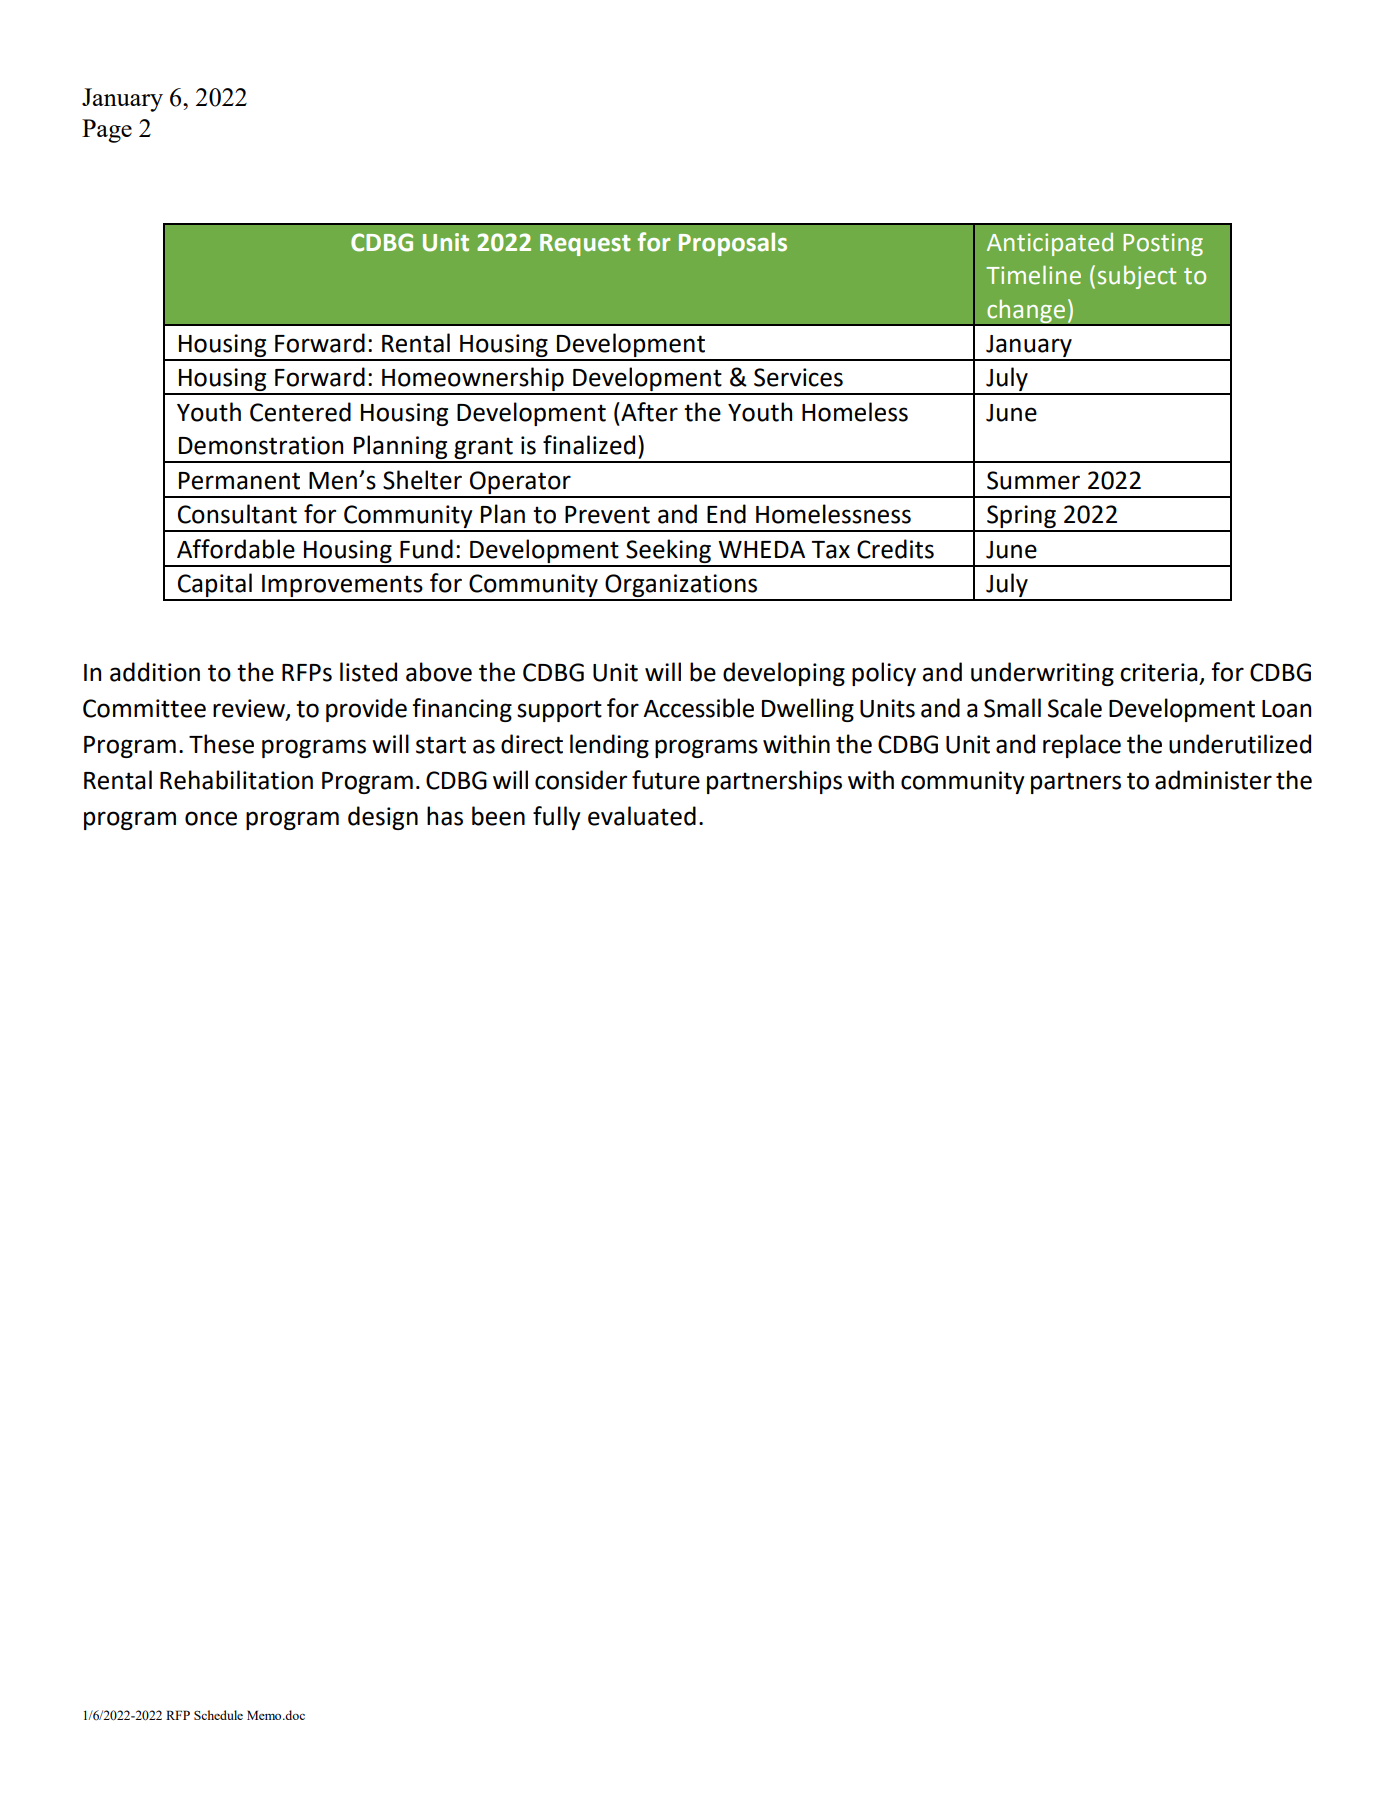 The image size is (1395, 1805). What do you see at coordinates (211, 818) in the image?
I see `once` at bounding box center [211, 818].
